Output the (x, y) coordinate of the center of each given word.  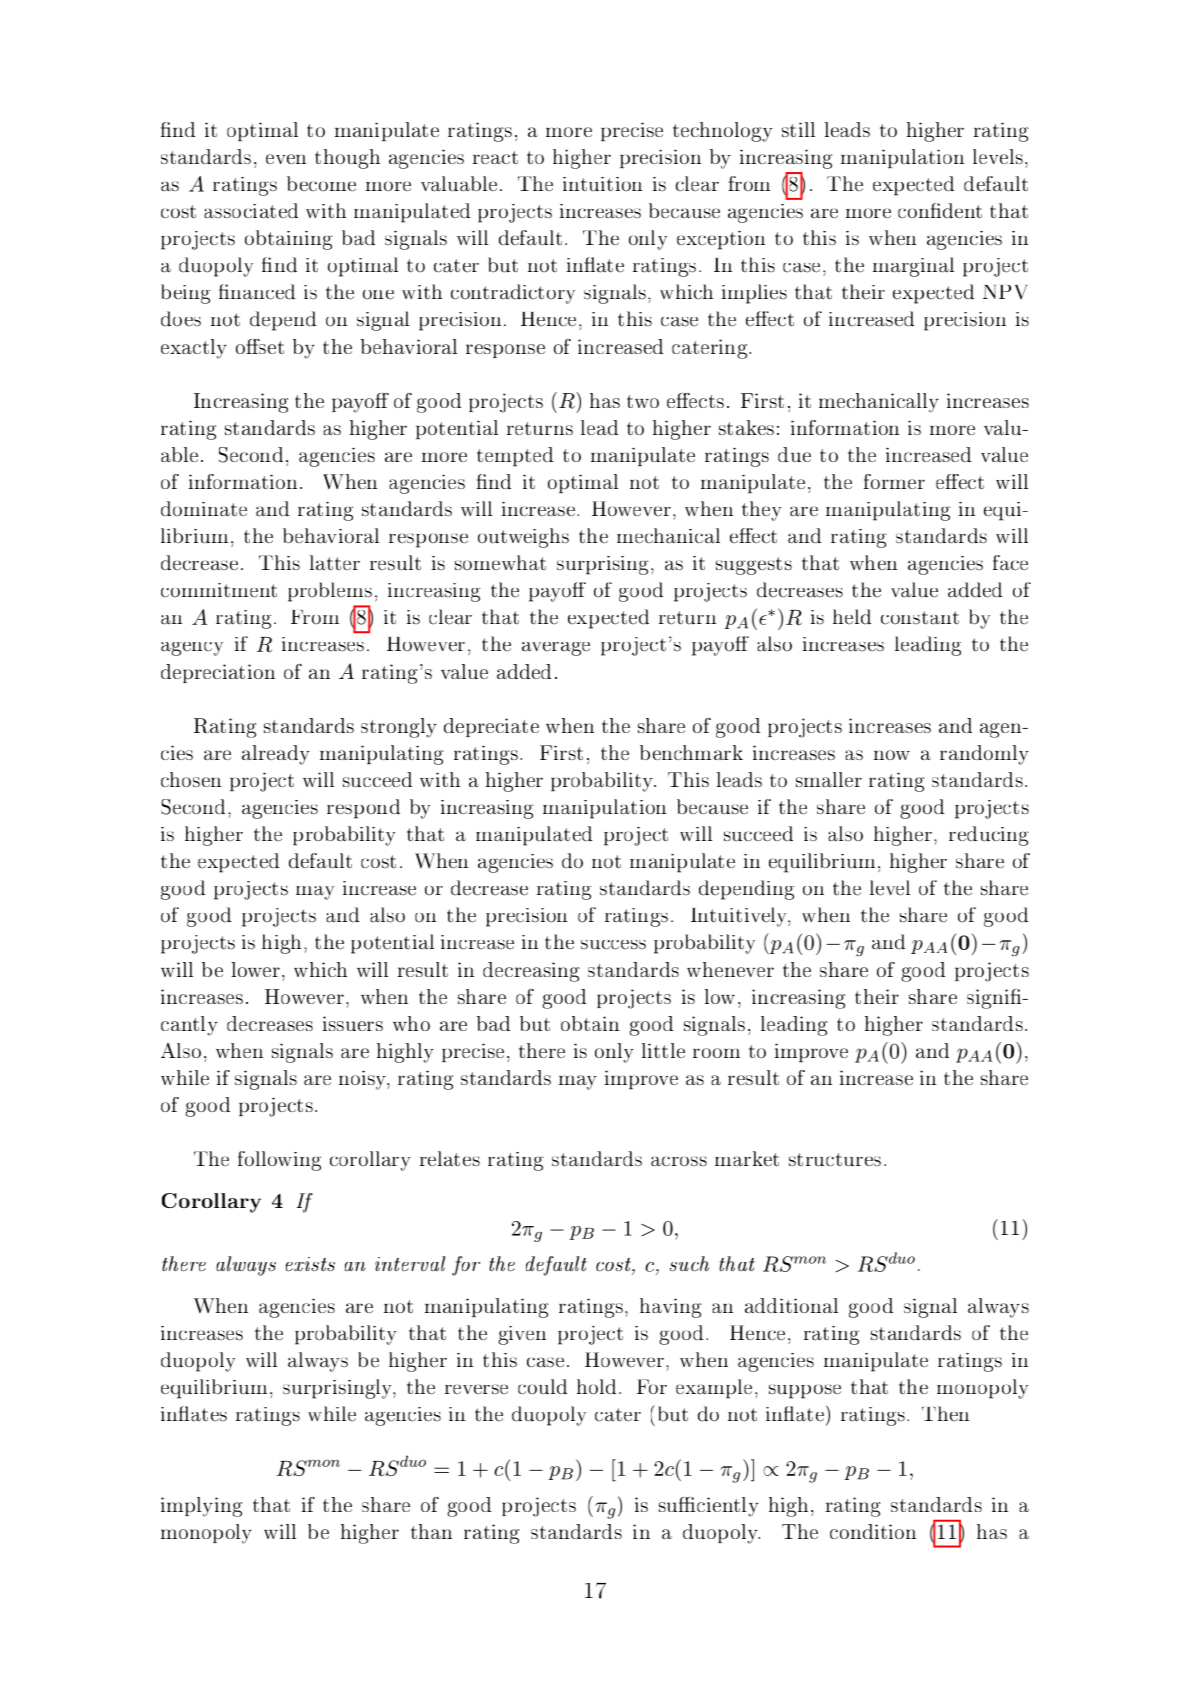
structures (835, 1159)
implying (201, 1507)
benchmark (691, 752)
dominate (204, 508)
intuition (603, 184)
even (286, 159)
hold (596, 1386)
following (279, 1161)
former (894, 481)
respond (363, 809)
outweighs (523, 538)
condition (873, 1531)
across (679, 1161)
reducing (989, 836)
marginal (913, 267)
